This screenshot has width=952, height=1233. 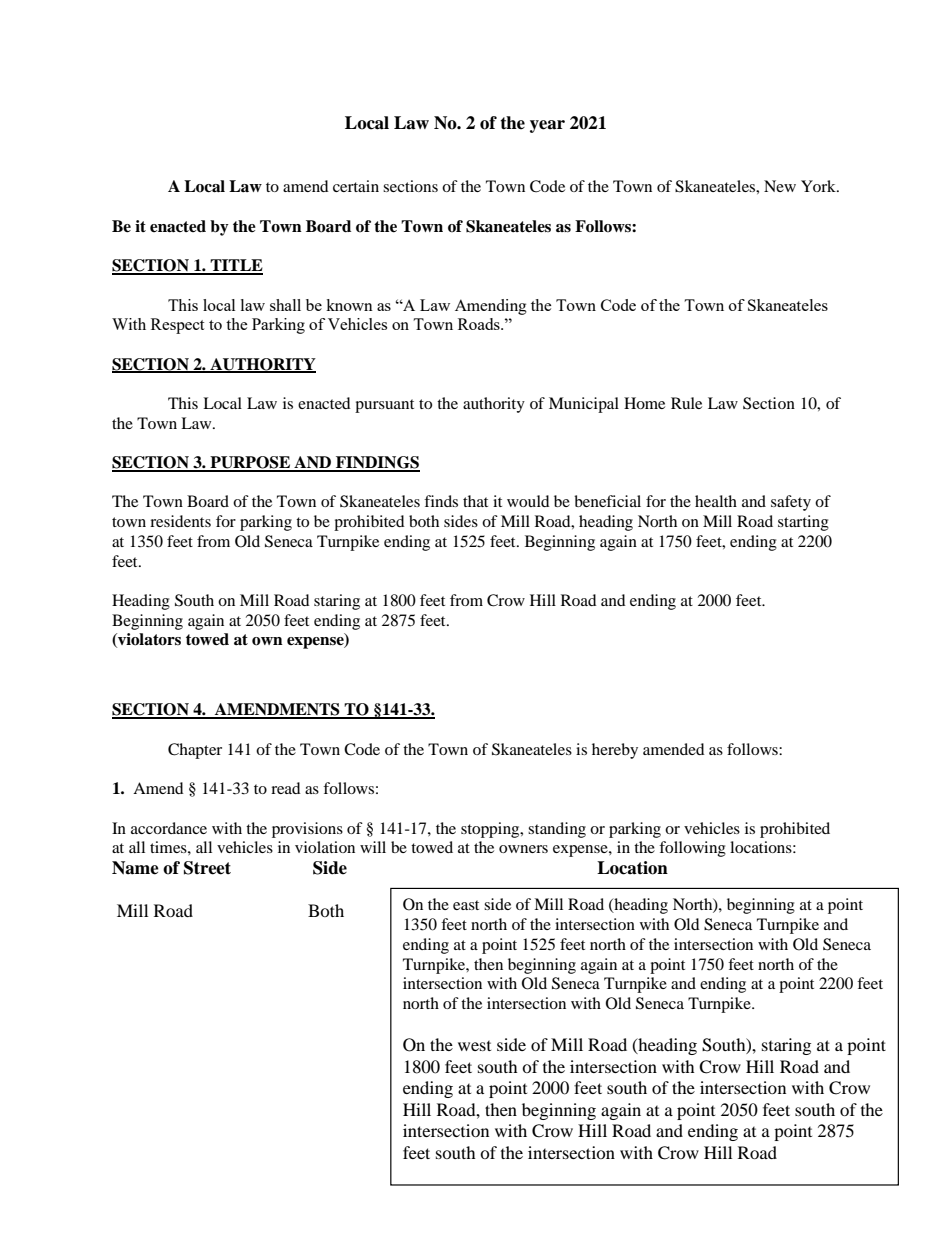 What do you see at coordinates (356, 186) in the screenshot?
I see `certain` at bounding box center [356, 186].
